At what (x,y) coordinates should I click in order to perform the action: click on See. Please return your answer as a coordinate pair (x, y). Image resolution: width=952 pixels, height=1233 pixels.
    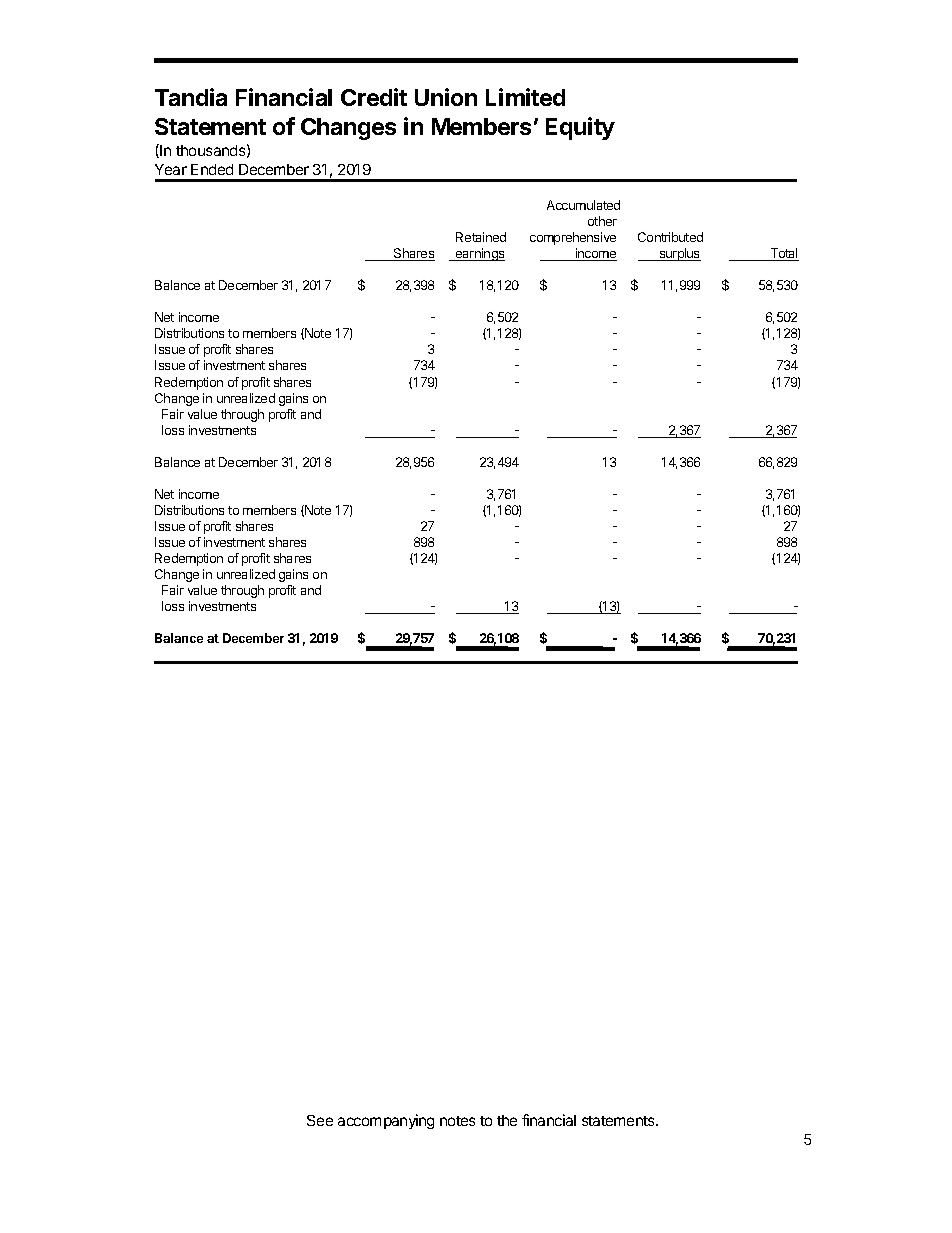
    Looking at the image, I should click on (320, 1120).
